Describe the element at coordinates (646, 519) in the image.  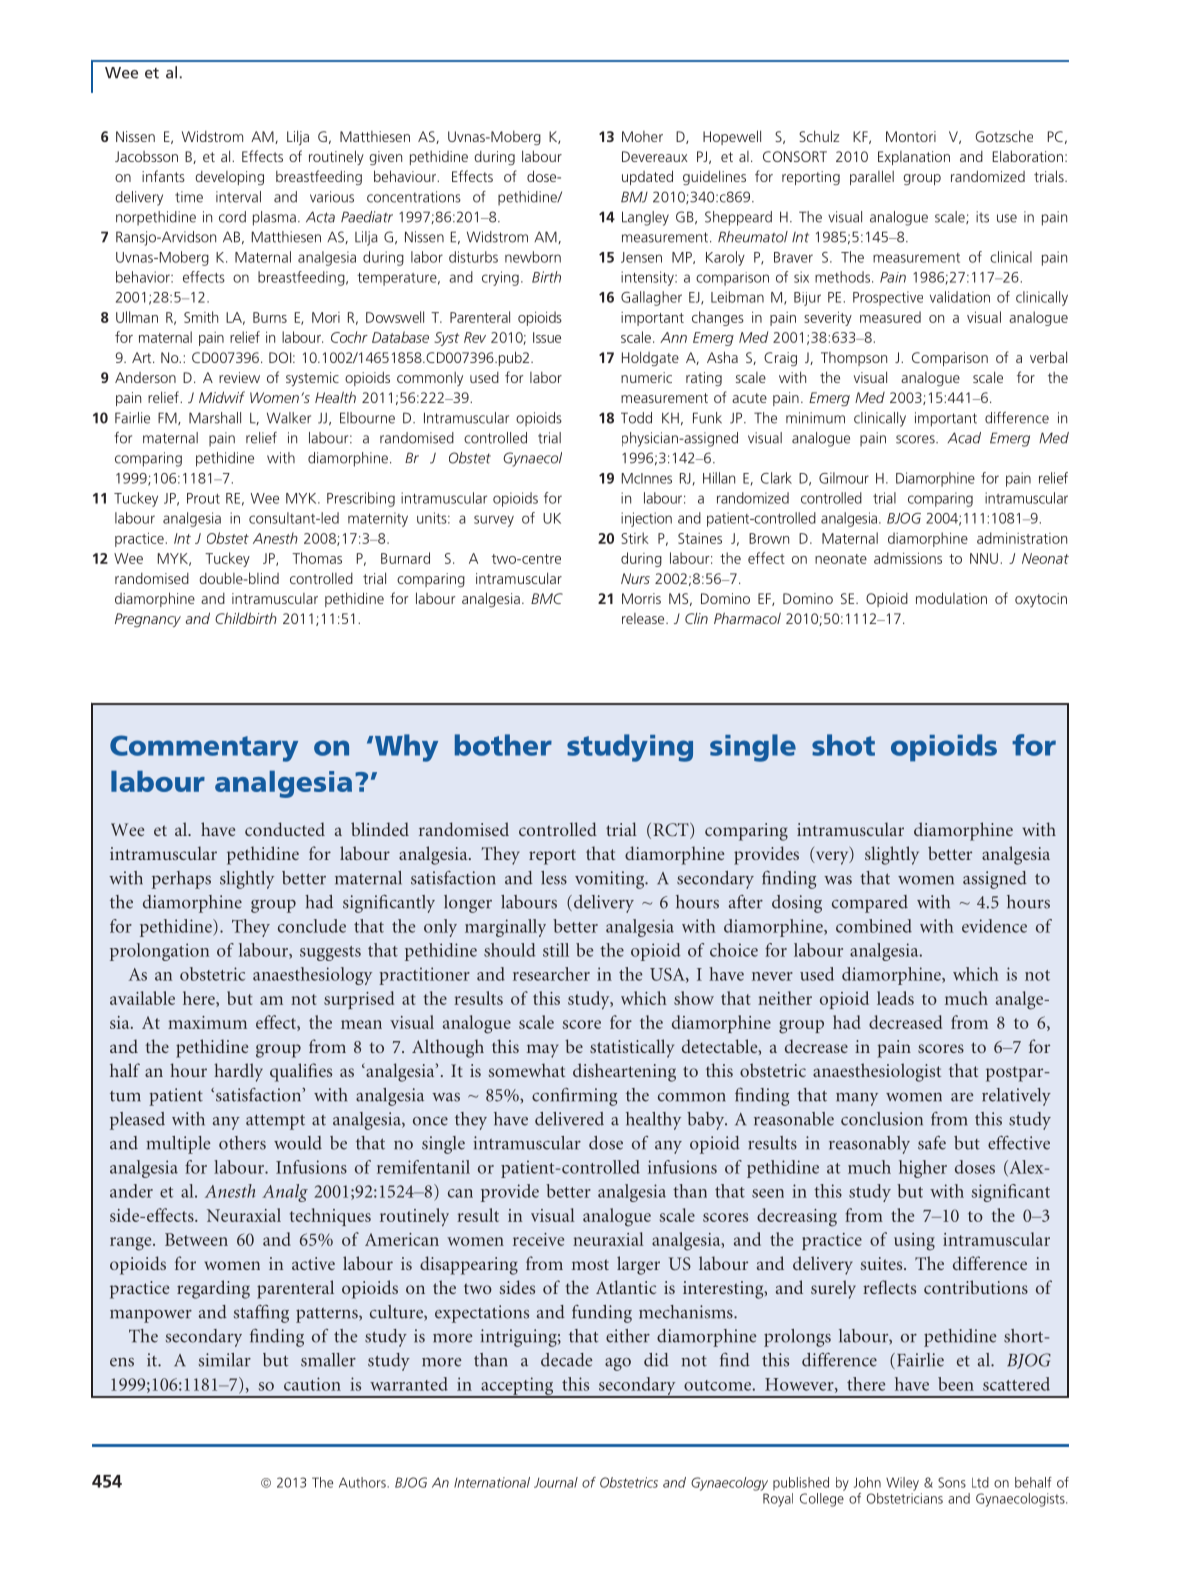
I see `injection` at that location.
